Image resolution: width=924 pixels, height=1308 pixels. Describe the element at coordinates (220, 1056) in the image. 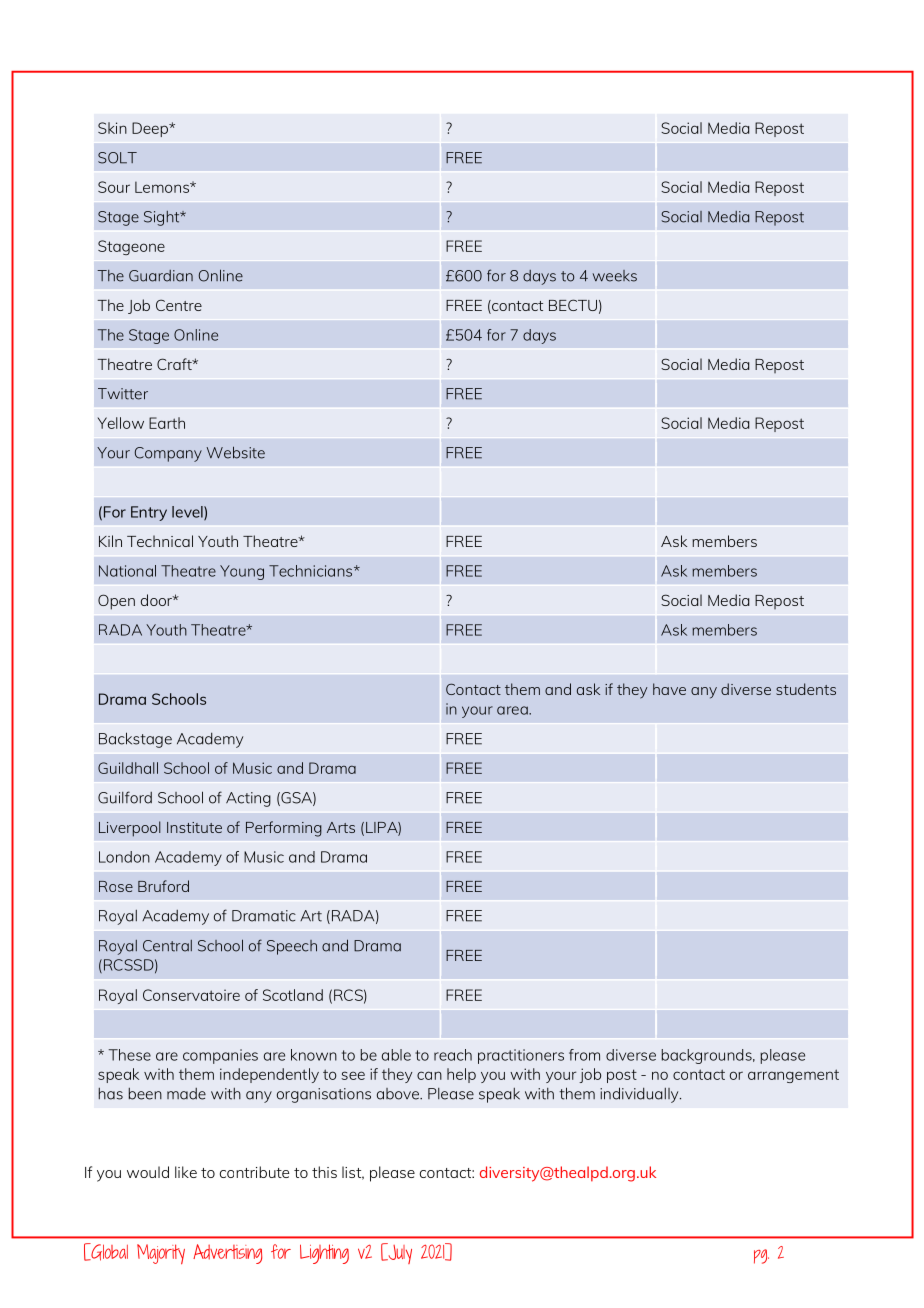

I see `companies` at that location.
